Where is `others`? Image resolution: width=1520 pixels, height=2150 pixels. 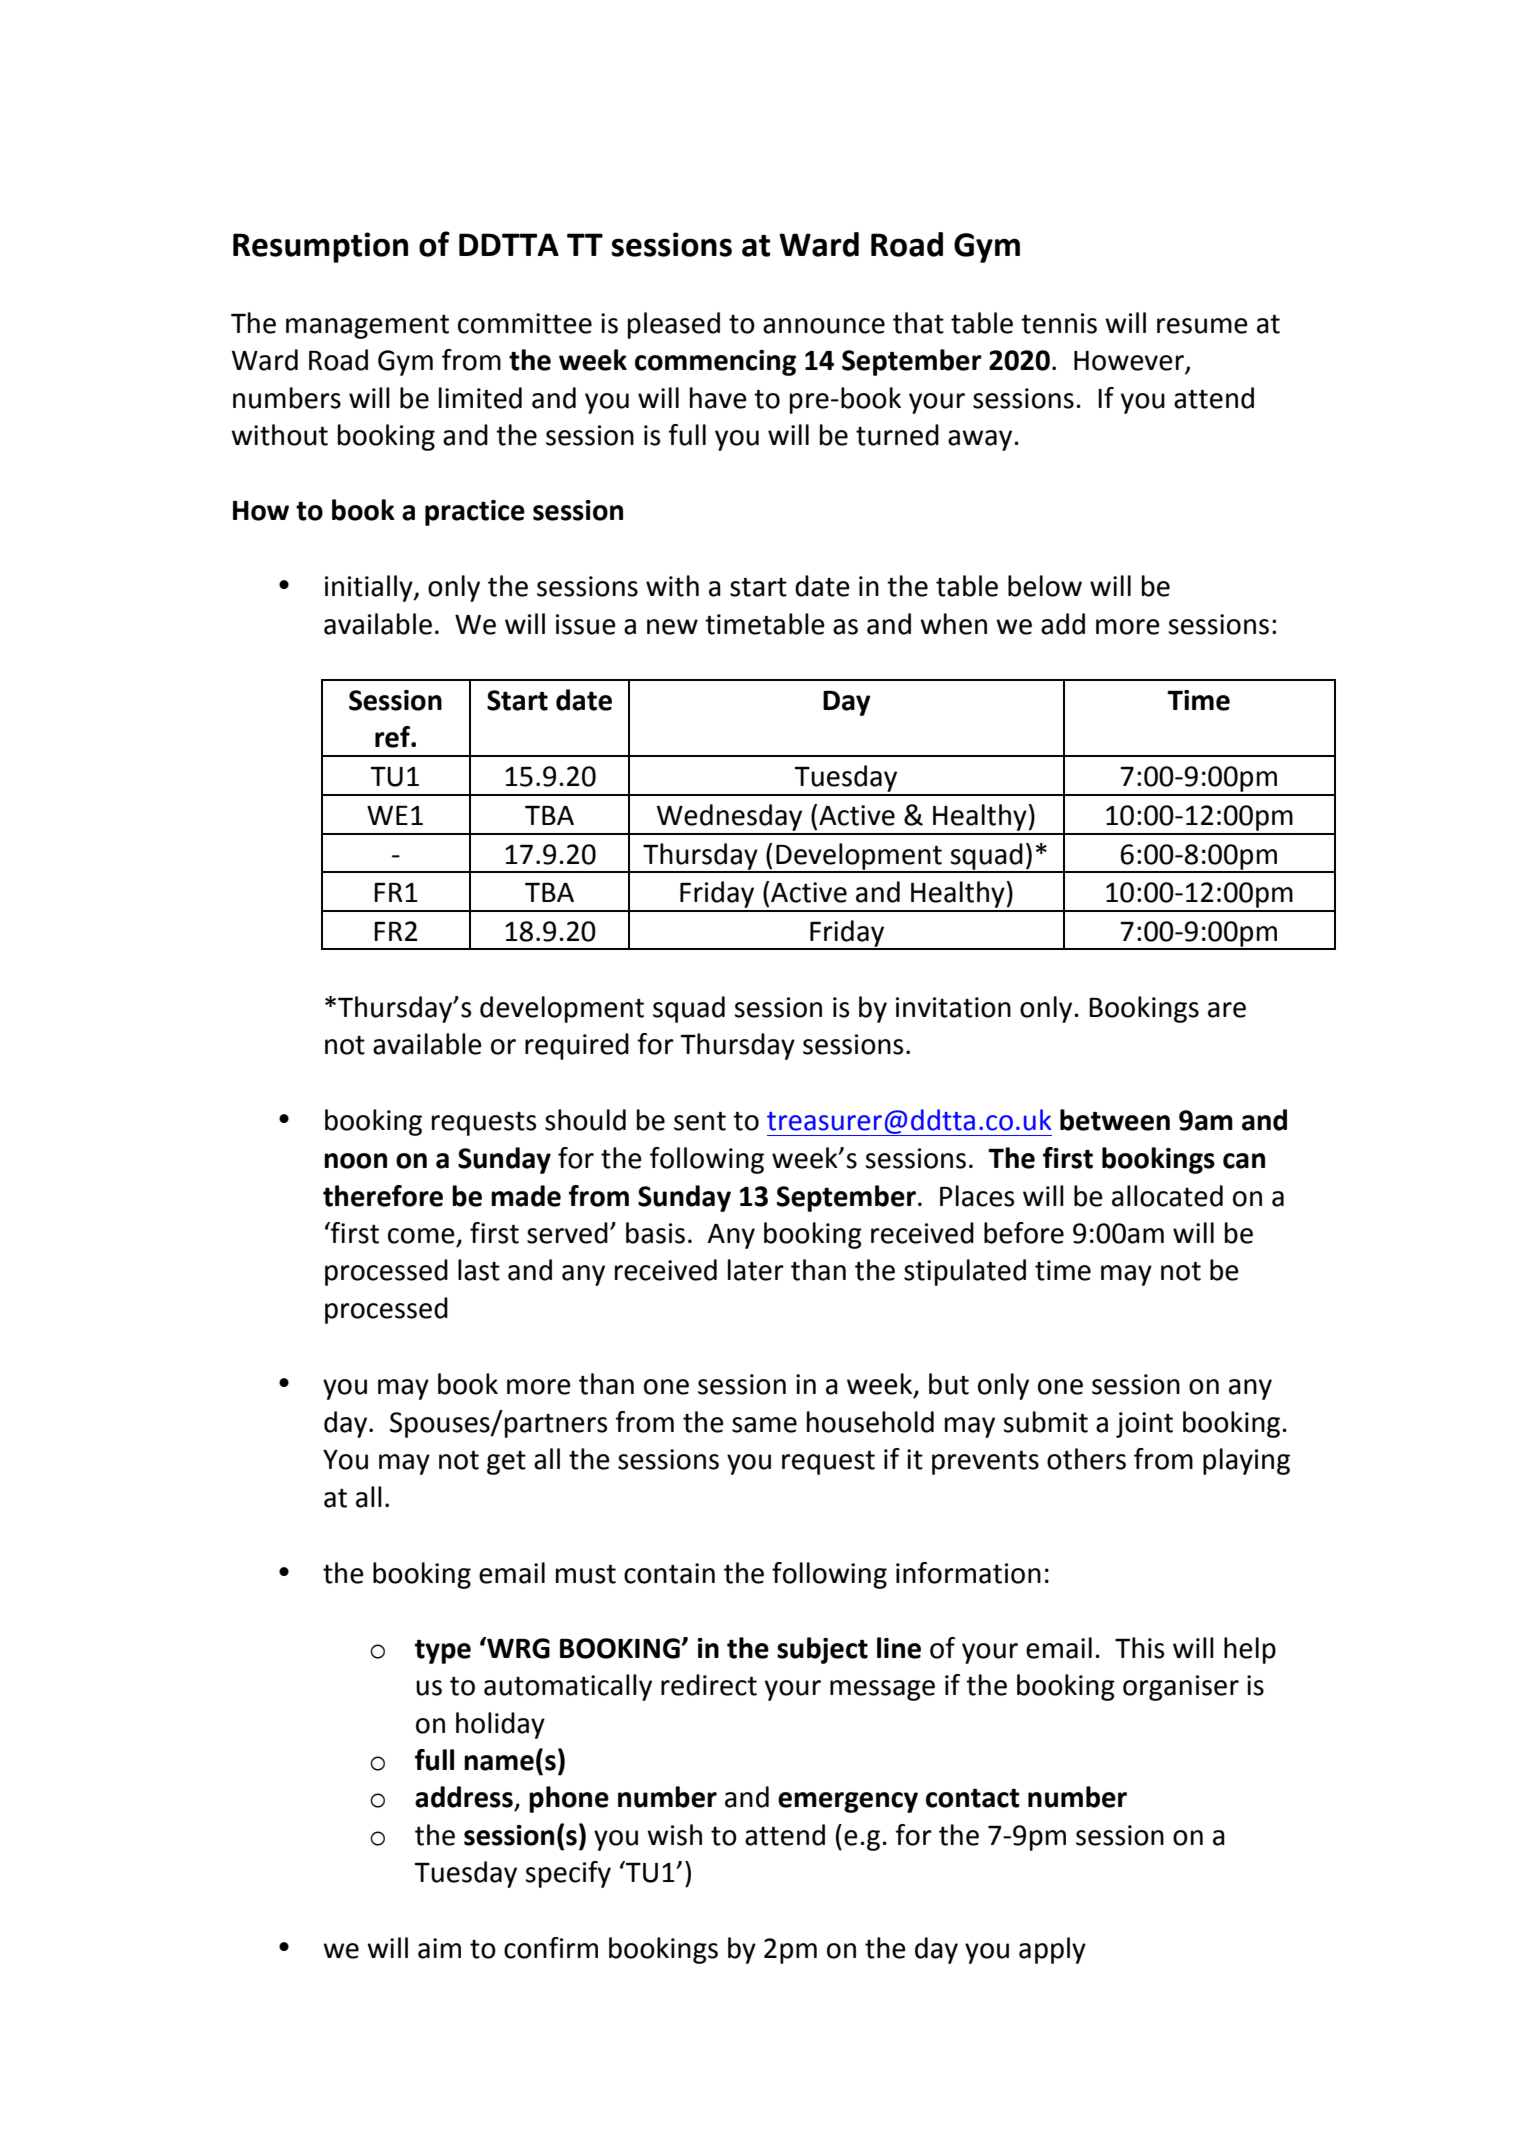
others is located at coordinates (1086, 1459).
